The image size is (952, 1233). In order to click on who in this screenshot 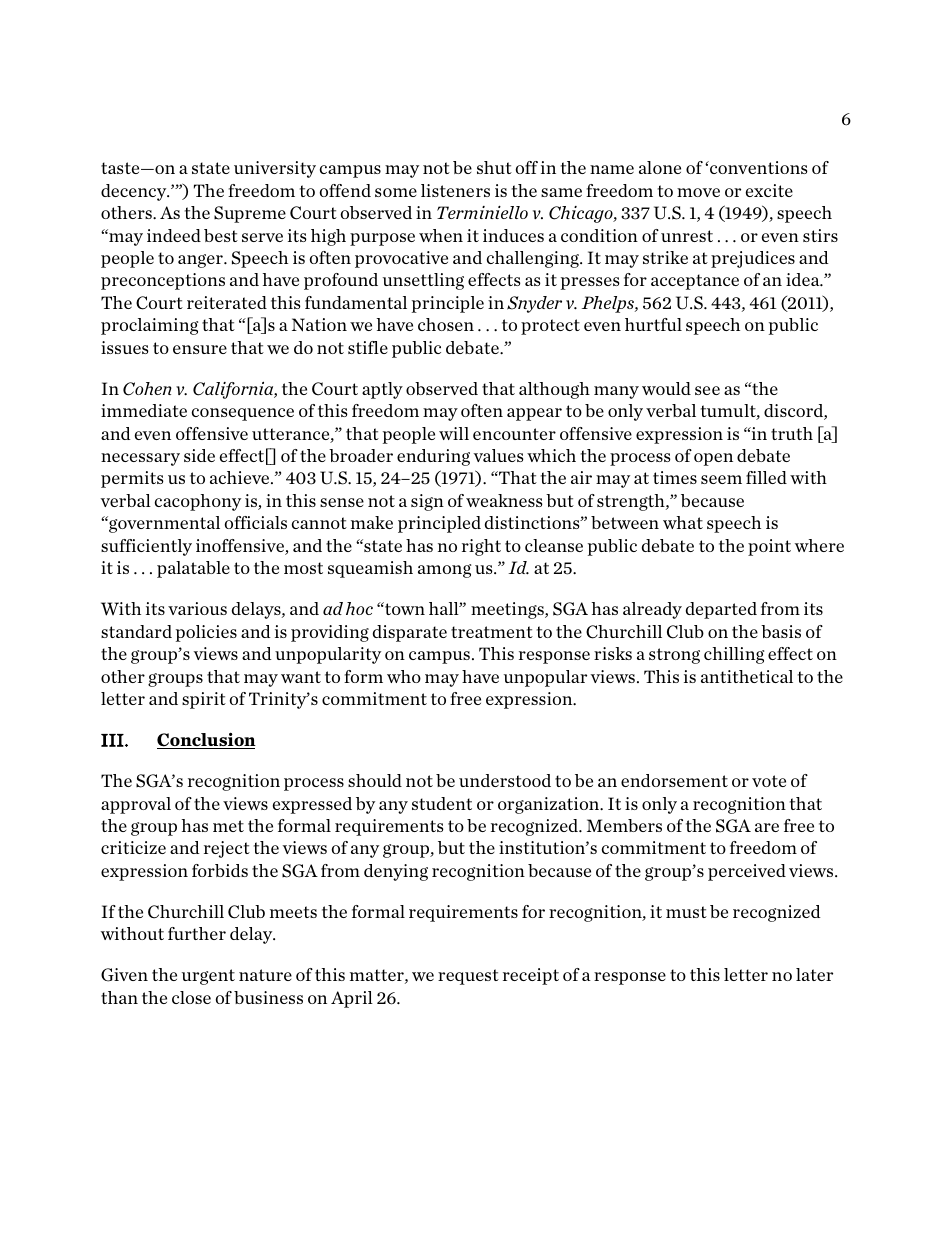, I will do `click(404, 676)`.
